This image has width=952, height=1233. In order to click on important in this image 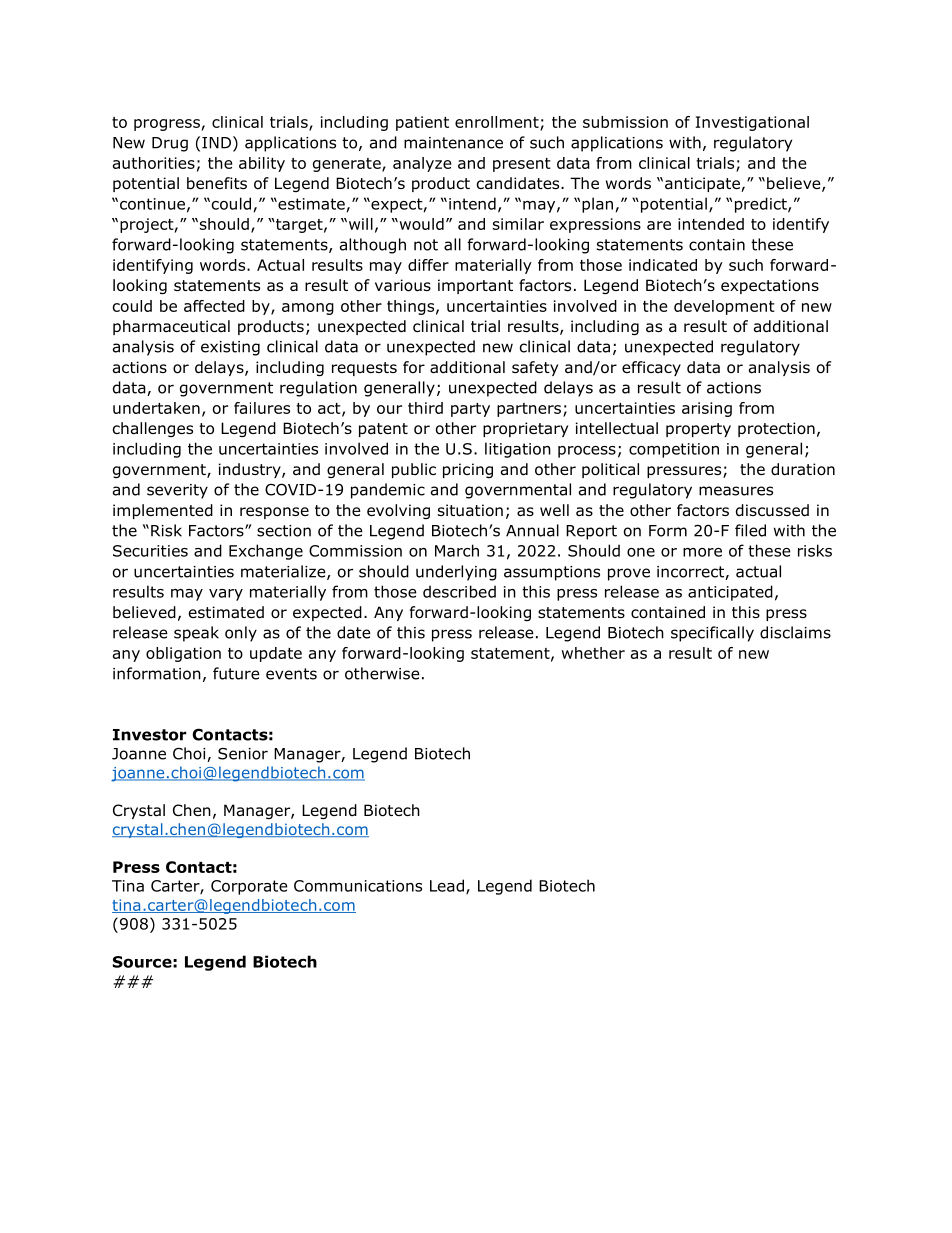, I will do `click(475, 286)`.
